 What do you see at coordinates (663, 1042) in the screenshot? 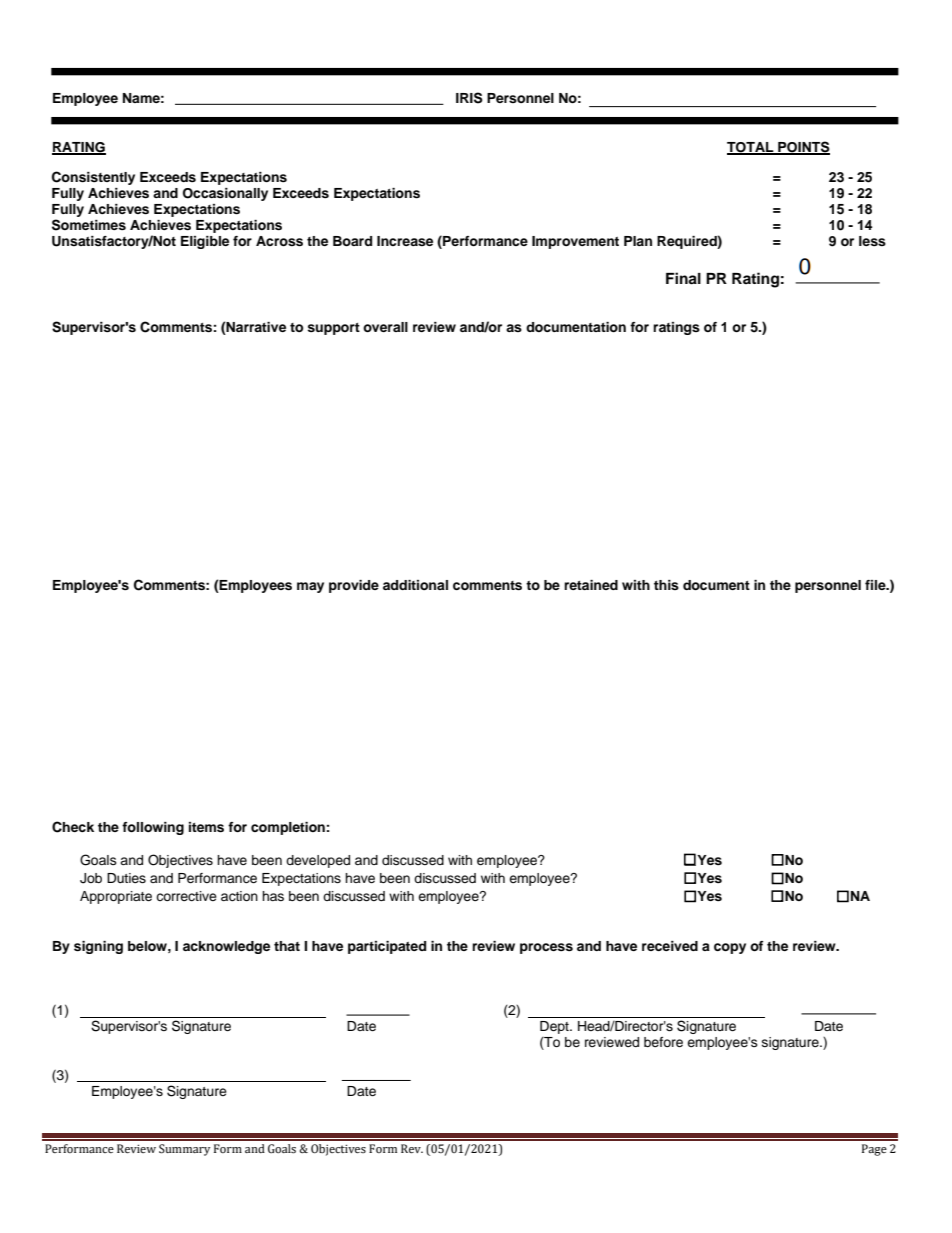
I see `before` at bounding box center [663, 1042].
